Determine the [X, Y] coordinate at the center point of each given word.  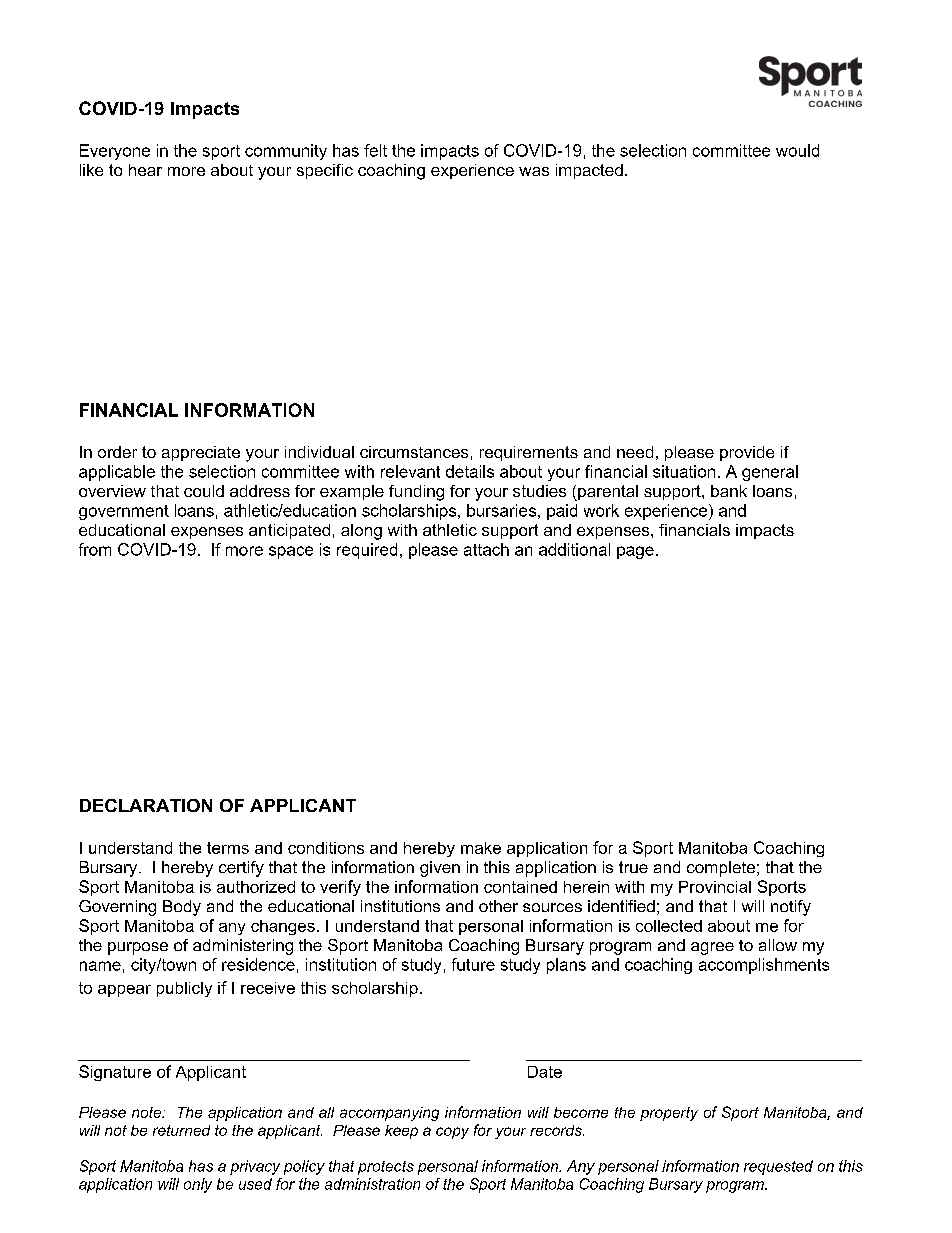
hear [145, 170]
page [635, 552]
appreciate [201, 453]
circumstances [414, 452]
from [95, 549]
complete [721, 869]
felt [375, 150]
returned [181, 1130]
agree [712, 948]
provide [747, 453]
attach [486, 549]
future [473, 964]
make [481, 848]
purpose [138, 948]
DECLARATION [146, 805]
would [797, 150]
